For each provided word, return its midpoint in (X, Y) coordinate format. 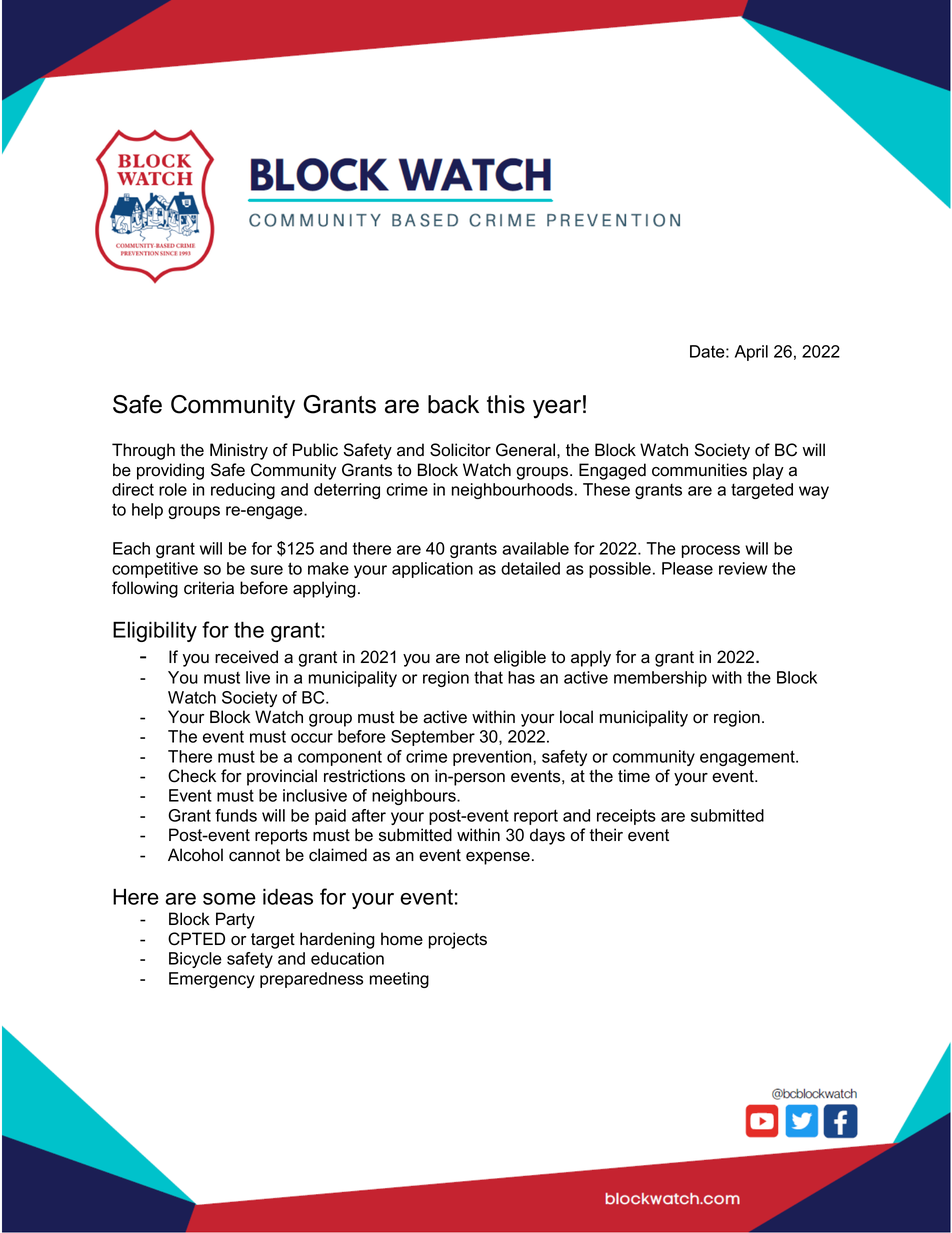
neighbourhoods (512, 491)
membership (660, 679)
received (246, 657)
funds (236, 815)
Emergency (212, 980)
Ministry (239, 451)
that (488, 677)
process (711, 551)
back (453, 404)
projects (458, 940)
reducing (243, 491)
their (606, 835)
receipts (626, 817)
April (751, 353)
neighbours (415, 797)
